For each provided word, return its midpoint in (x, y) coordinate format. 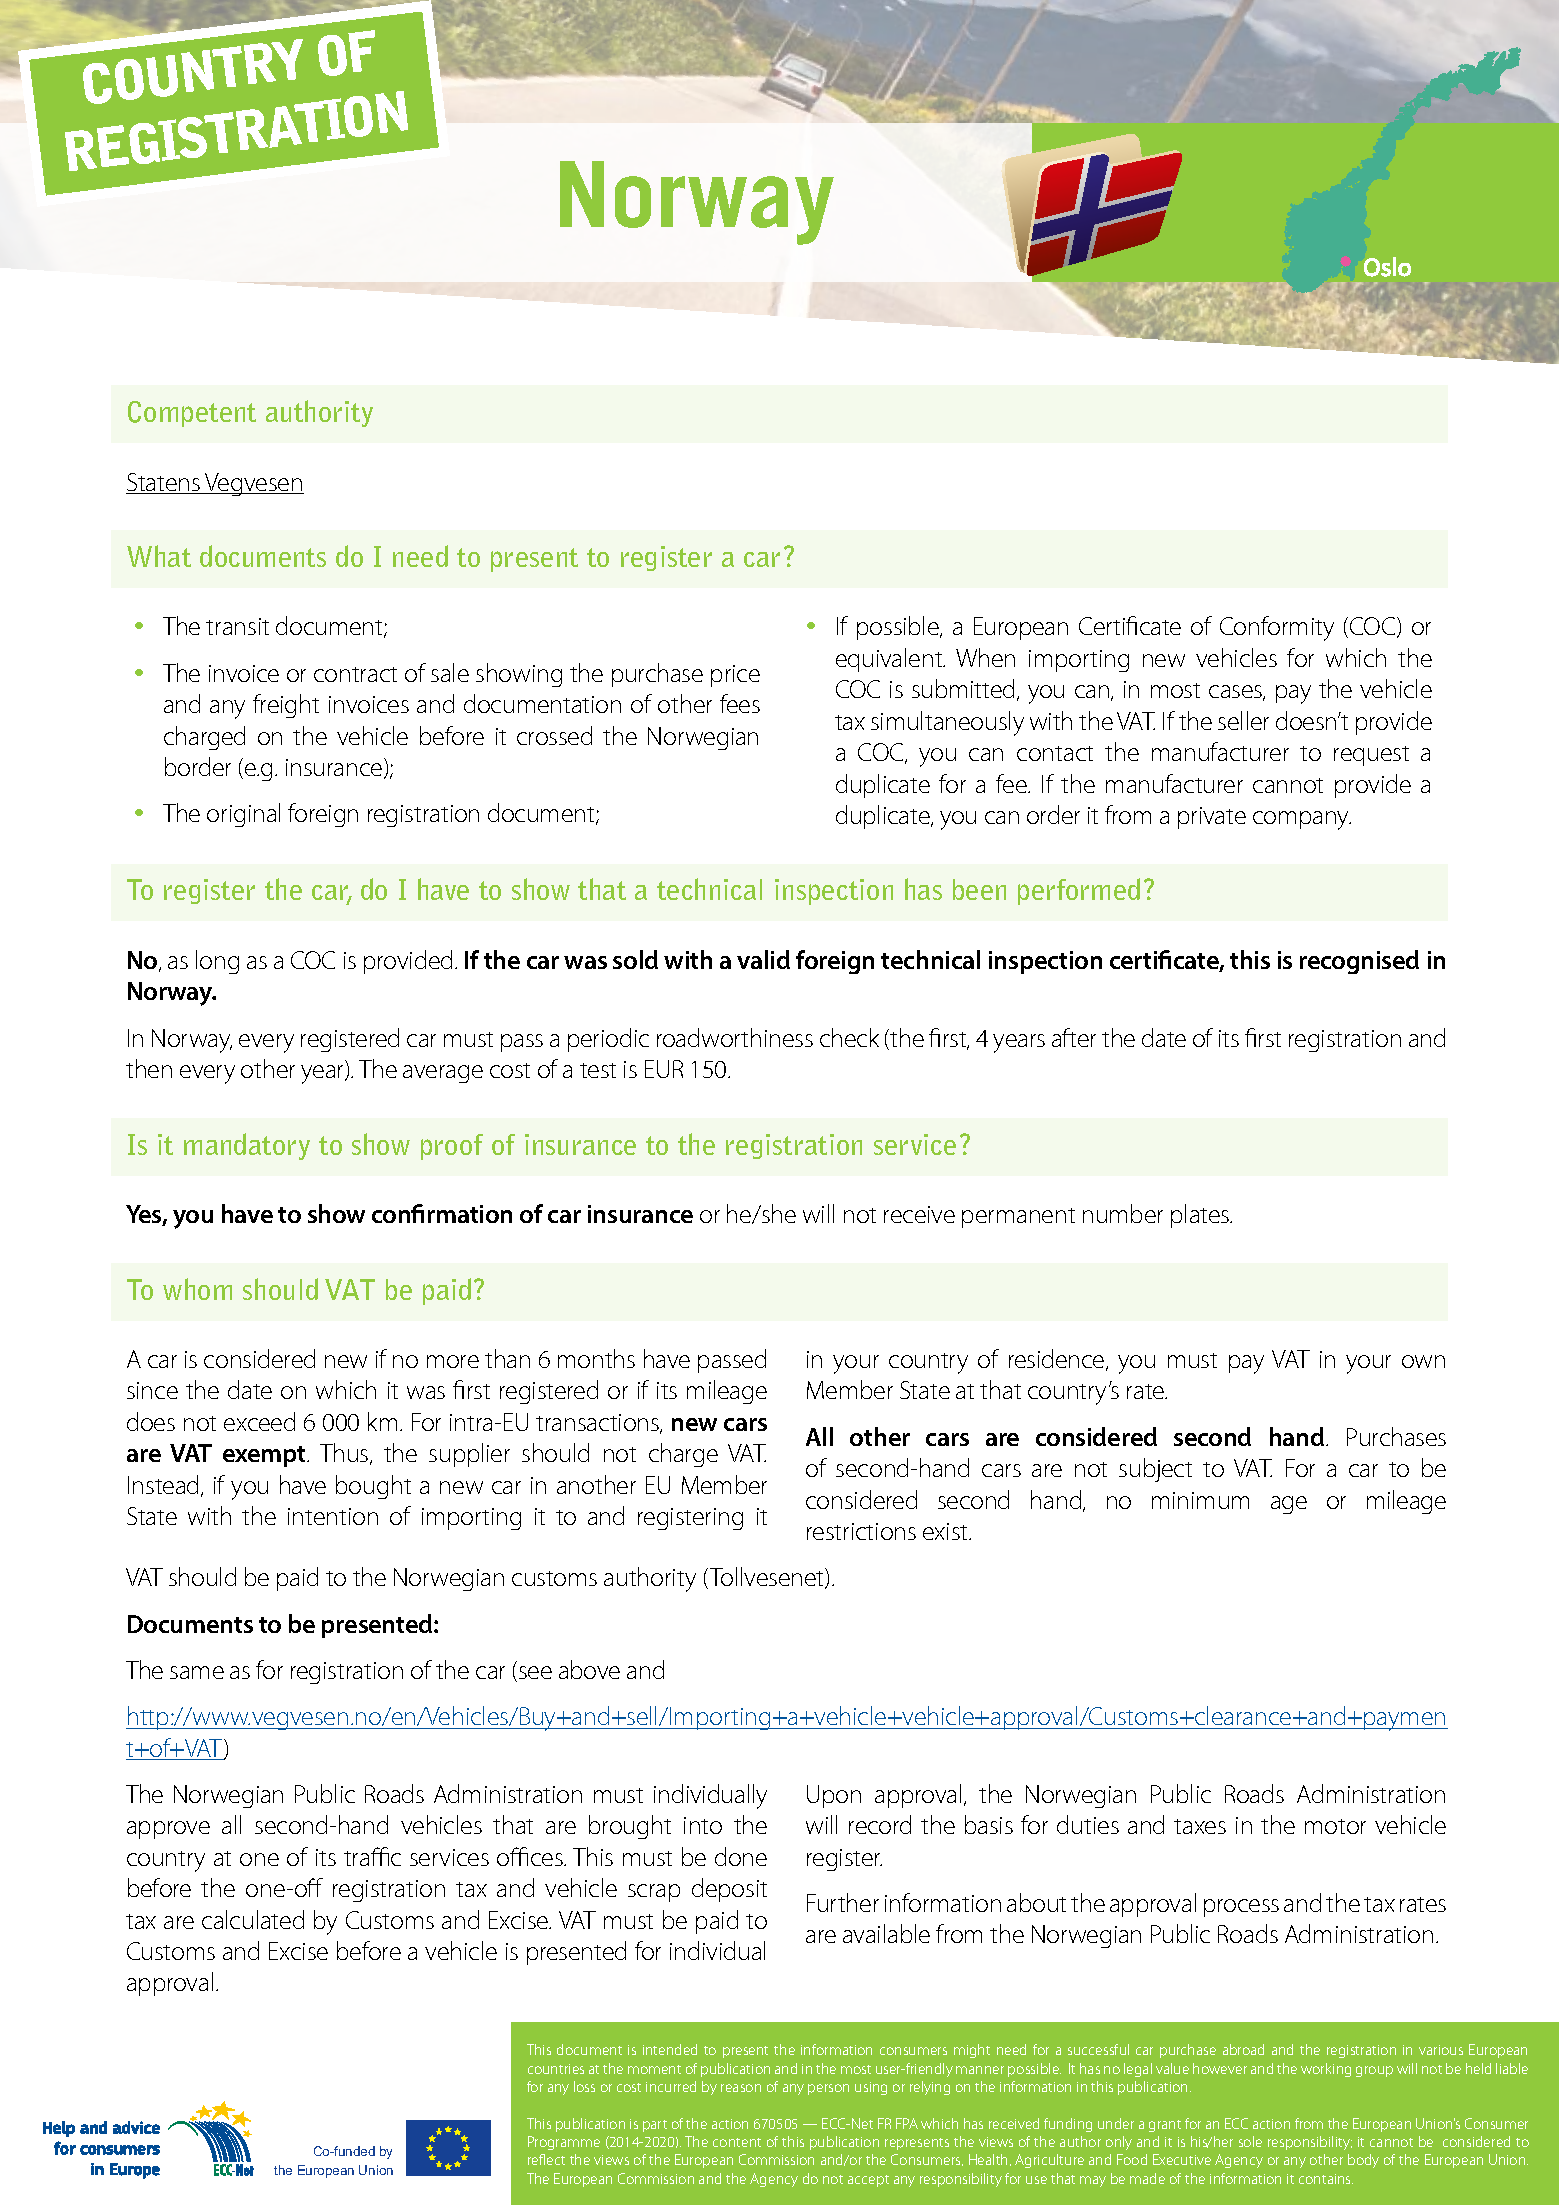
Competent (192, 414)
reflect (546, 2159)
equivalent (890, 660)
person (828, 2089)
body (1363, 2161)
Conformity (1277, 628)
